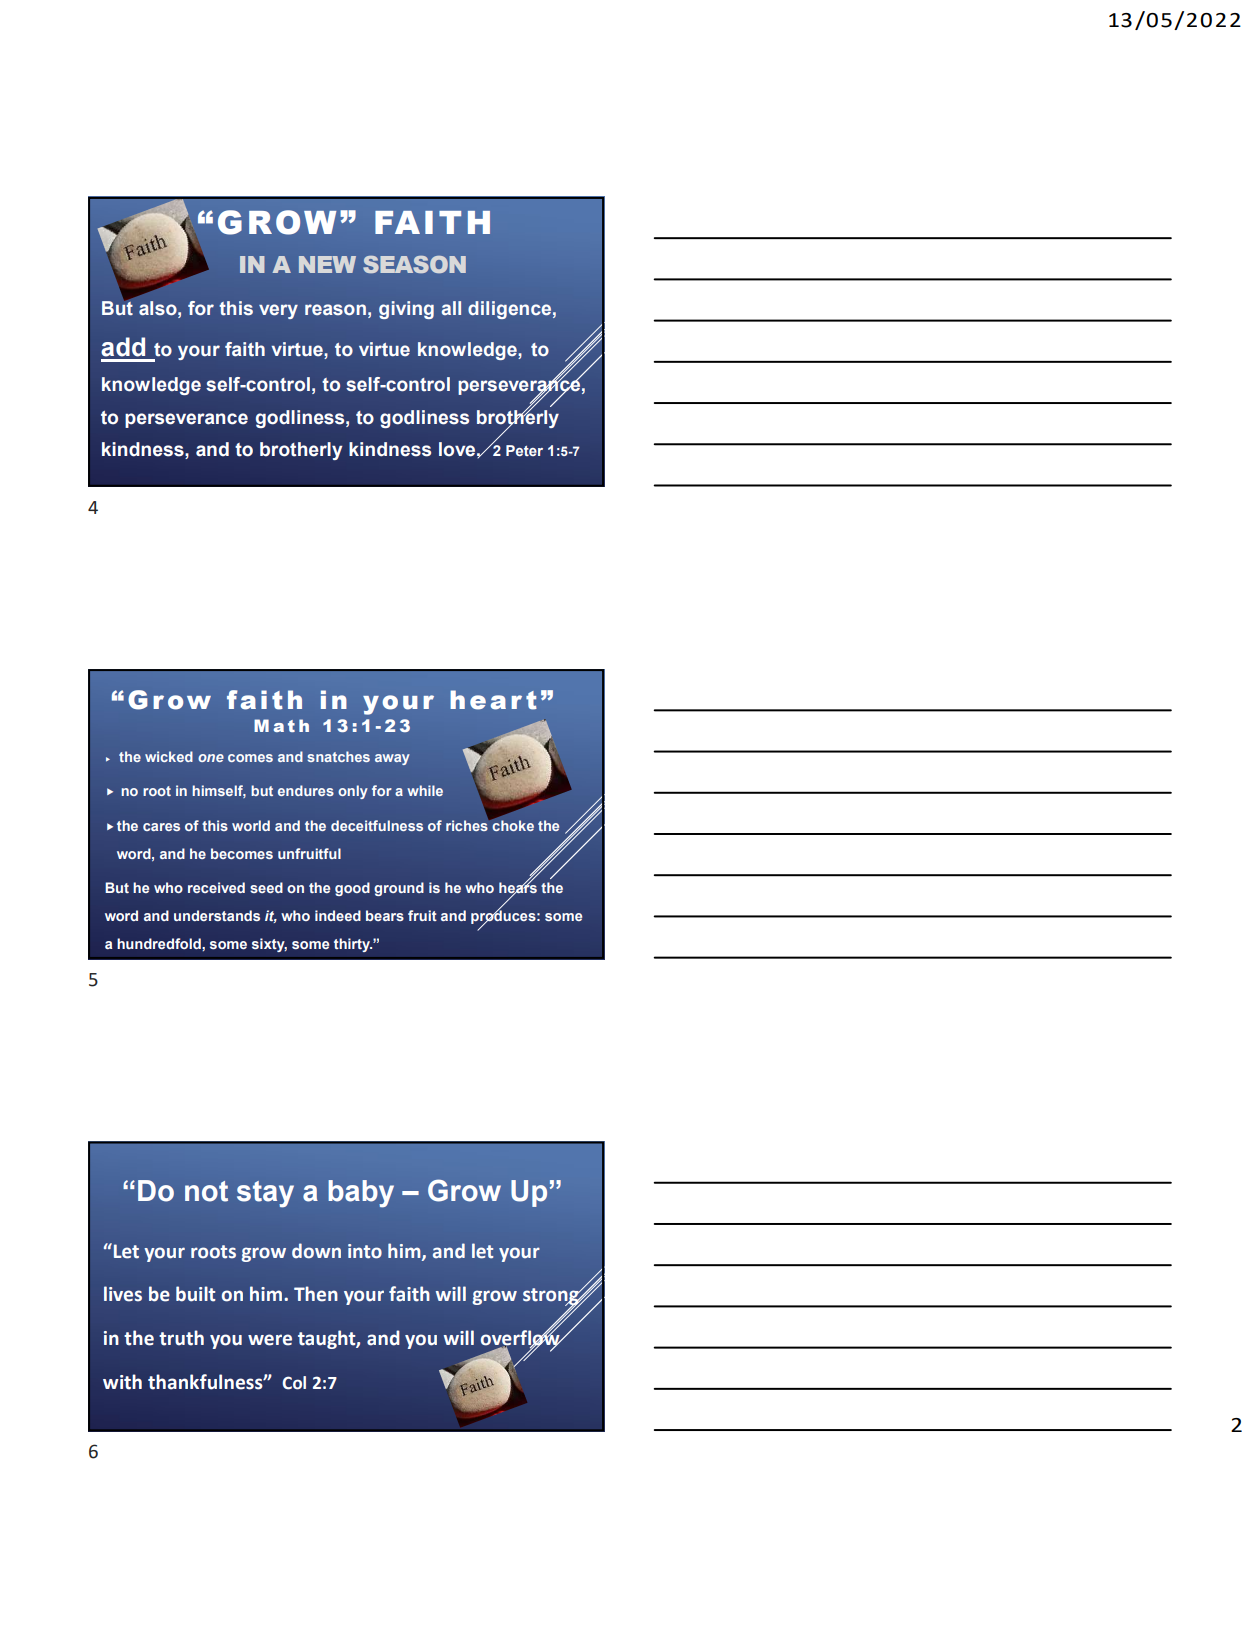 The height and width of the page is (1629, 1259). What do you see at coordinates (161, 827) in the page?
I see `cares` at bounding box center [161, 827].
